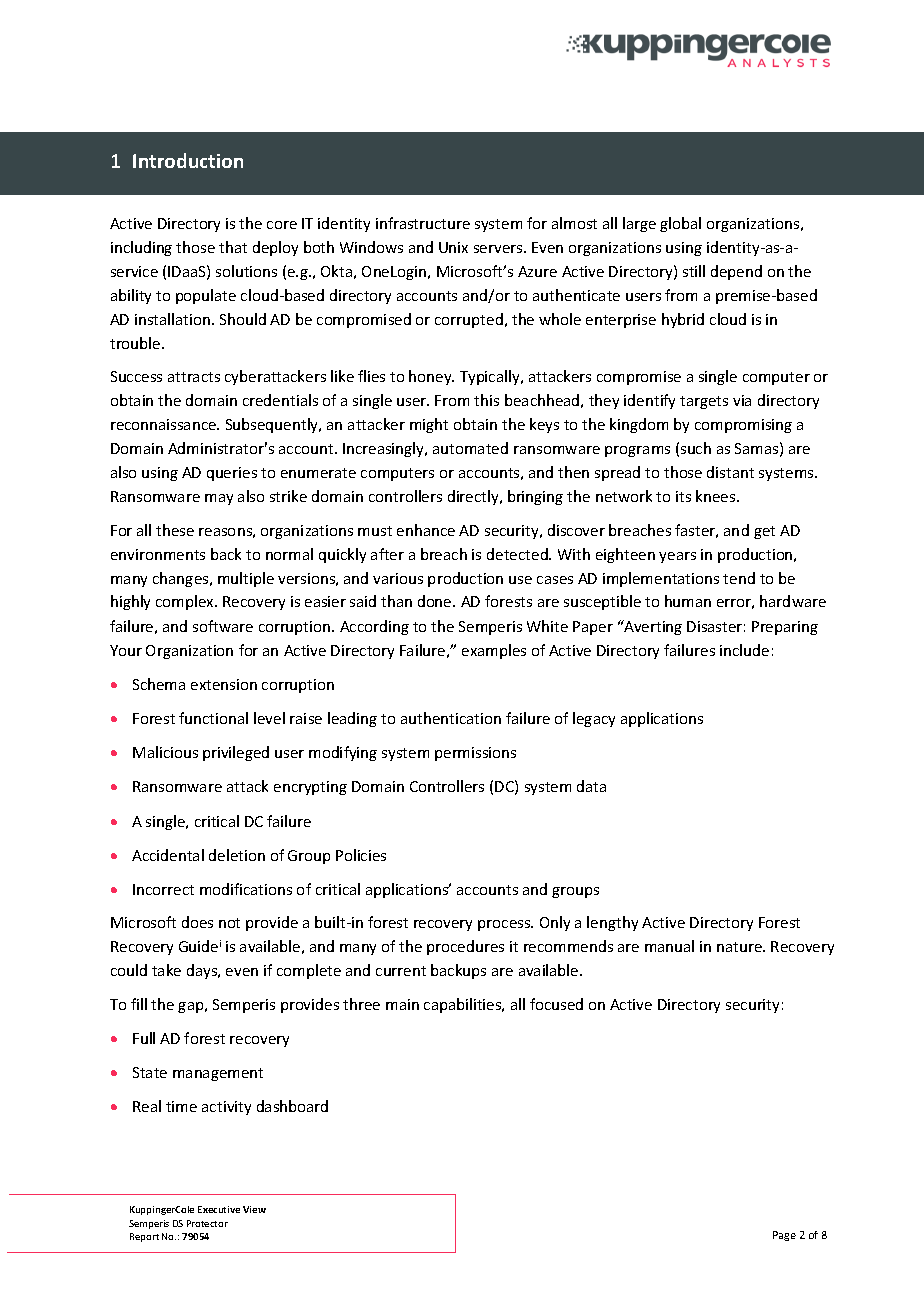  Describe the element at coordinates (494, 651) in the page. I see `examples` at that location.
